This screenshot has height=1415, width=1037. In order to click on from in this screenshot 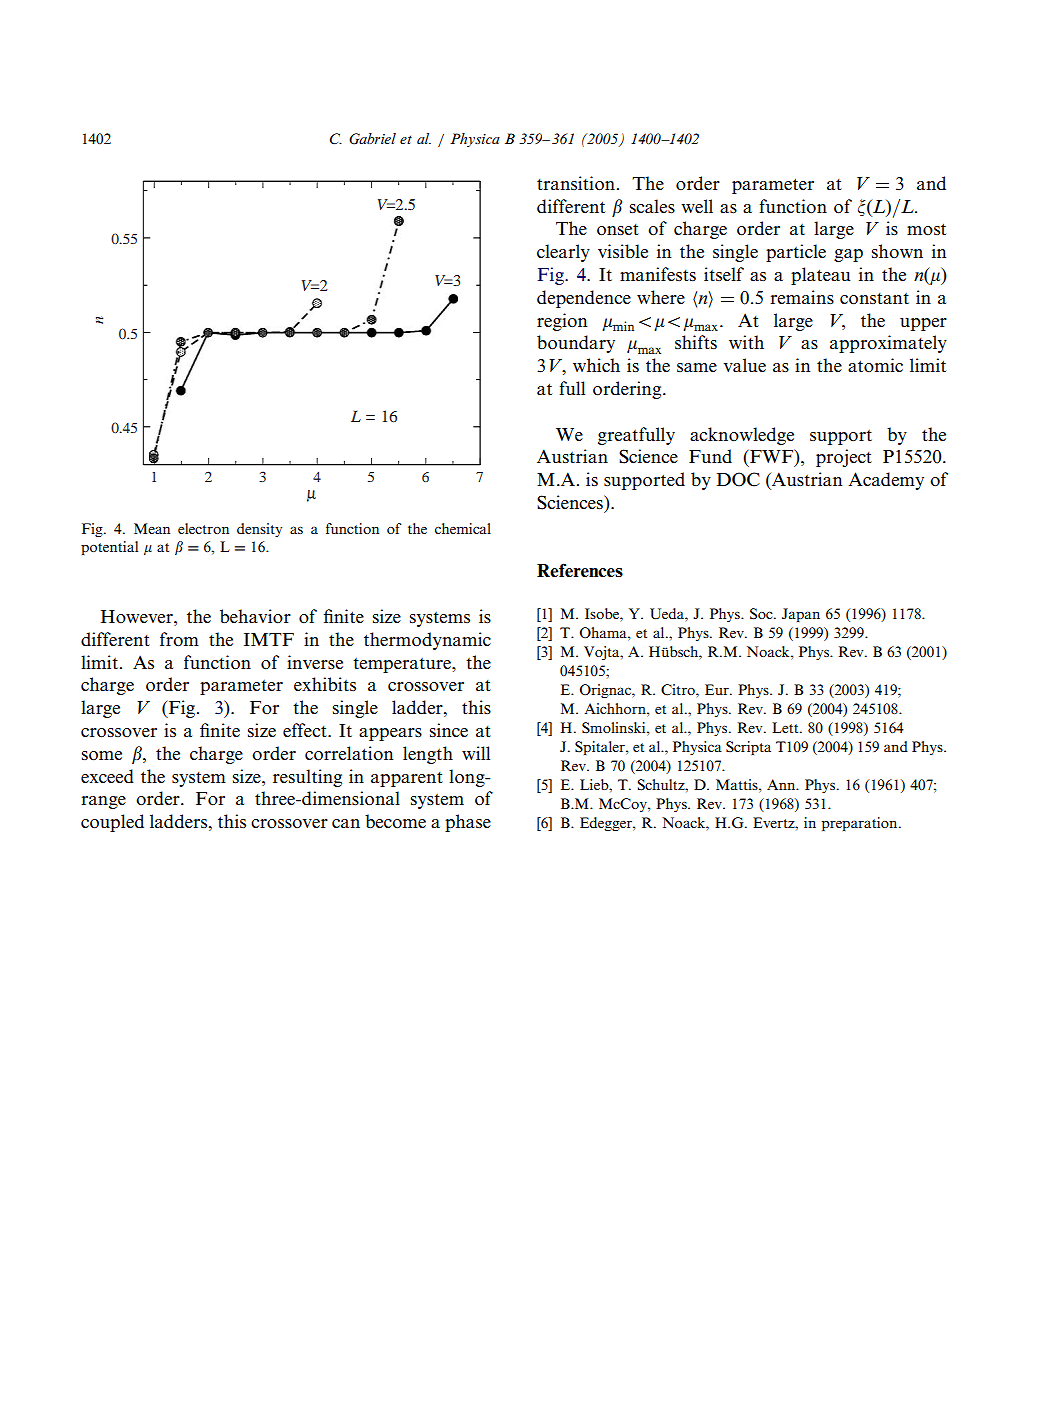, I will do `click(179, 639)`.
